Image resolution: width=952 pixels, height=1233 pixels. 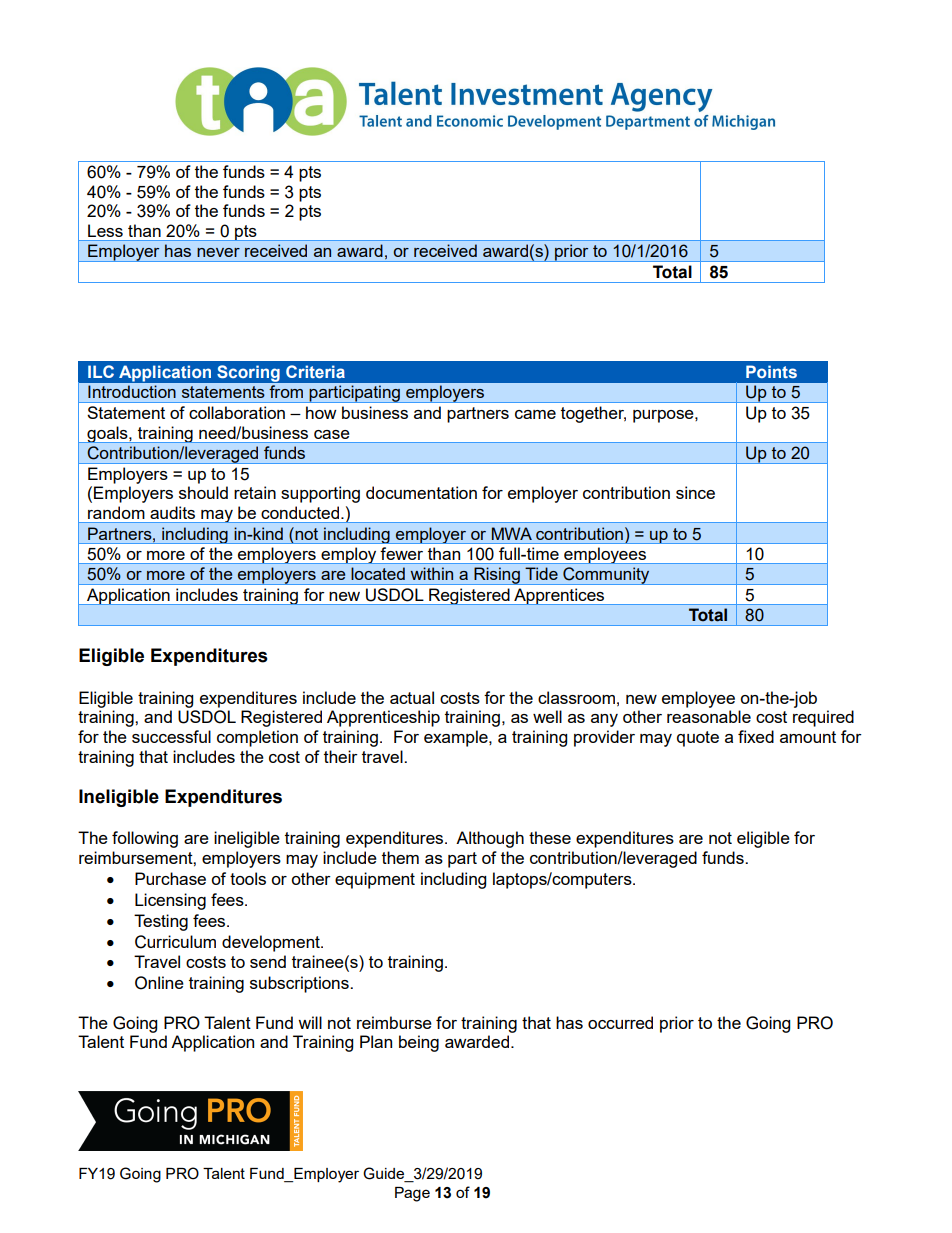 I want to click on never, so click(x=218, y=252).
